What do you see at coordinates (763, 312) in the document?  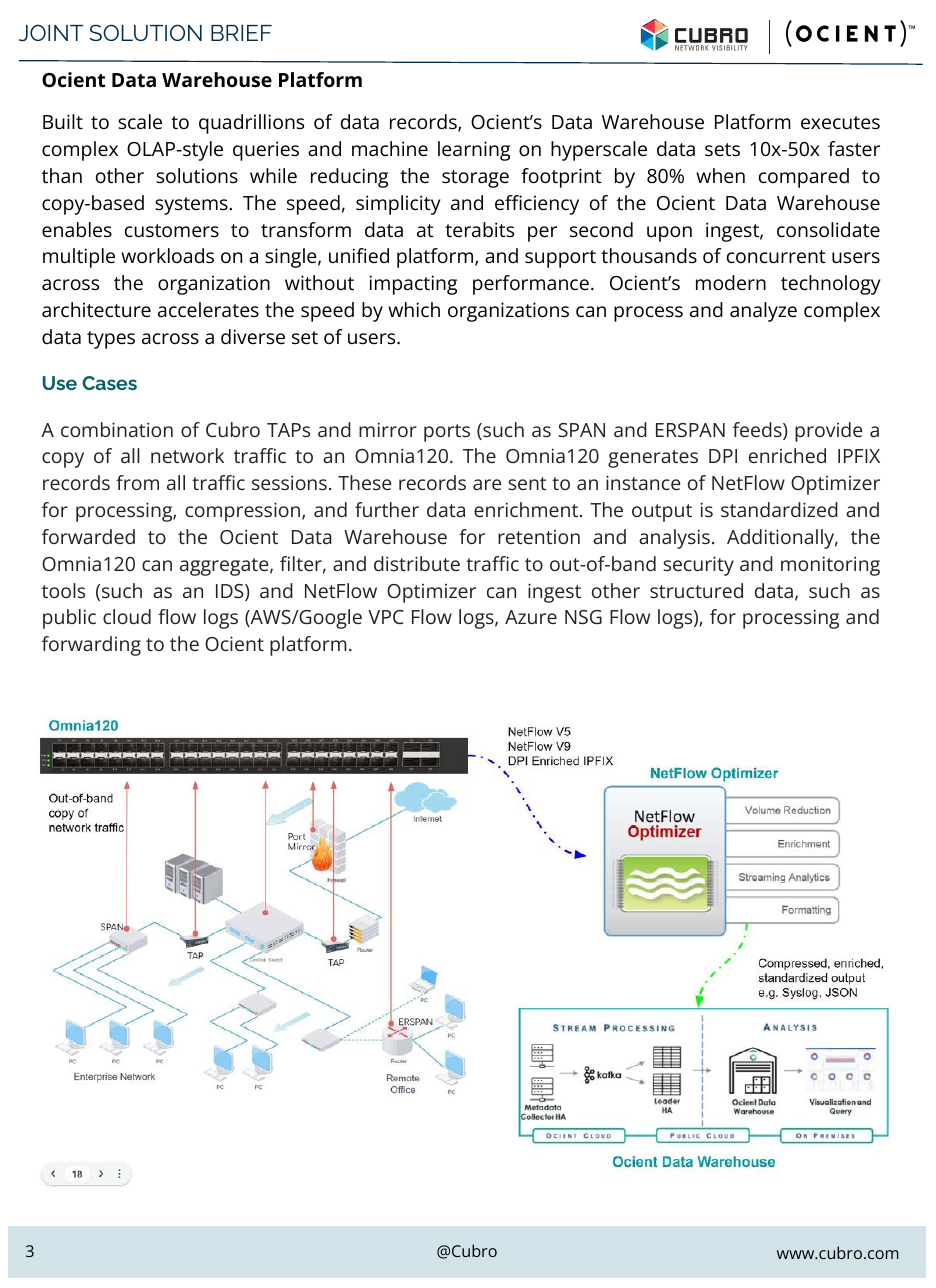 I see `analyze` at bounding box center [763, 312].
